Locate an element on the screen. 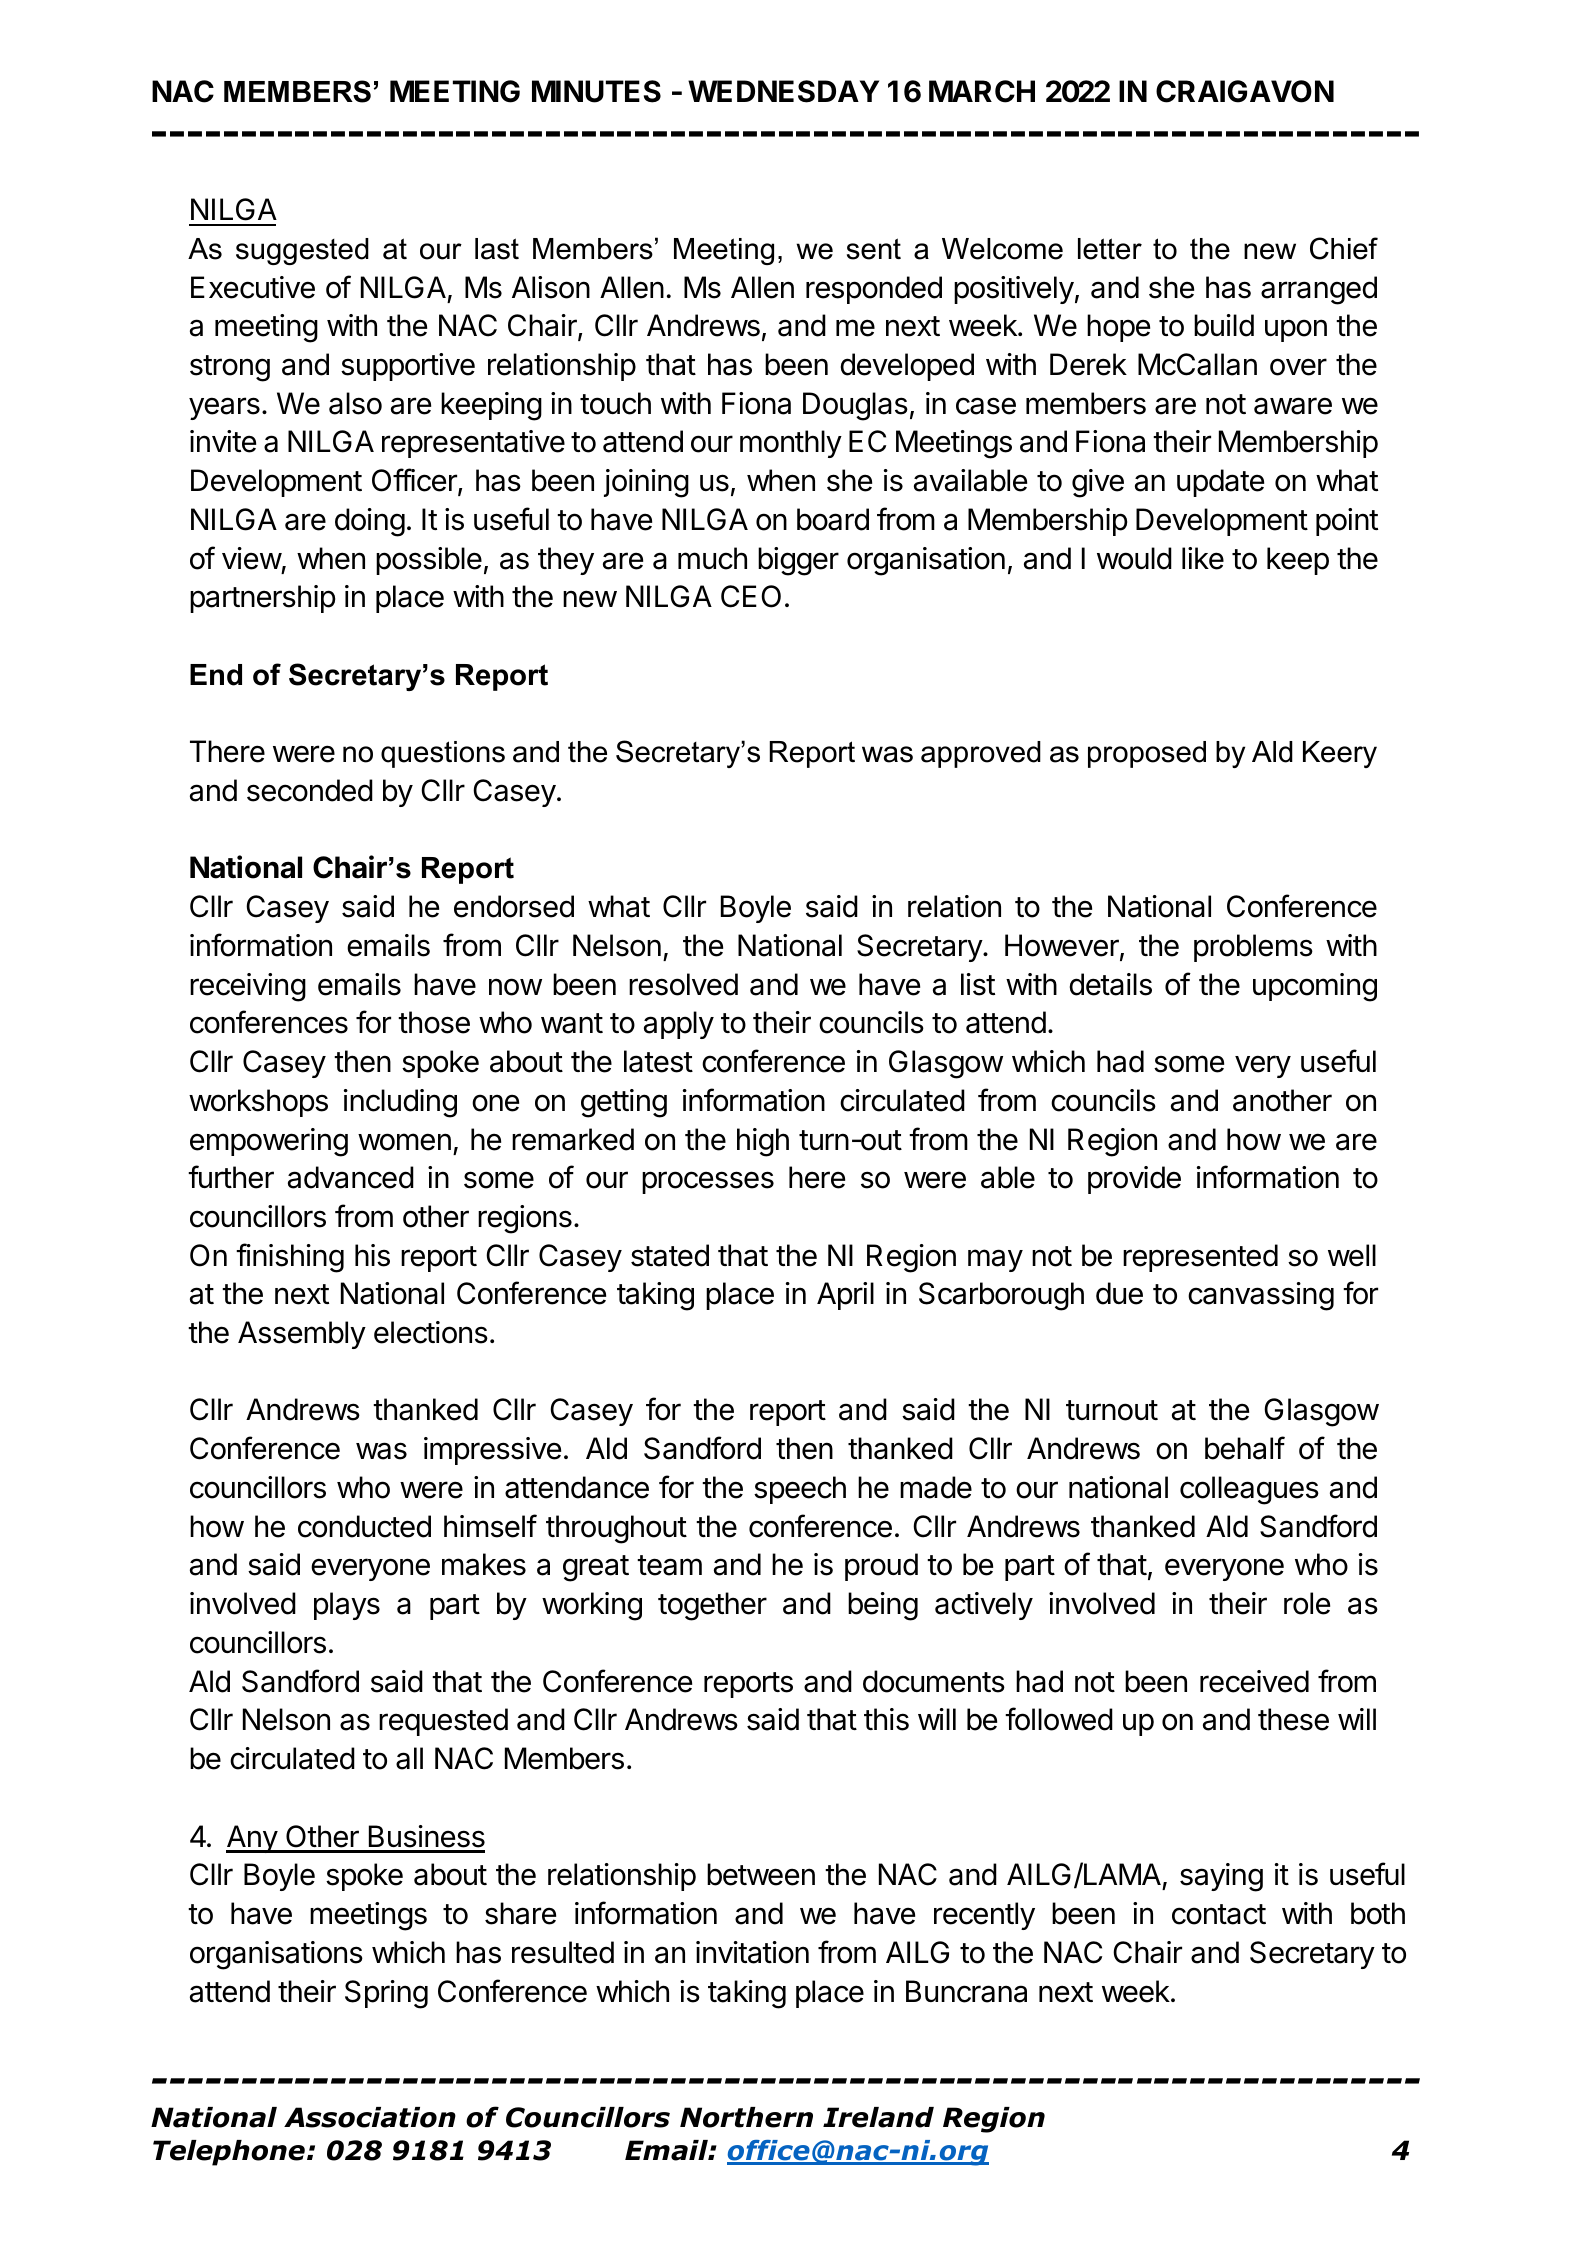 The image size is (1585, 2241). Northern is located at coordinates (746, 2117).
